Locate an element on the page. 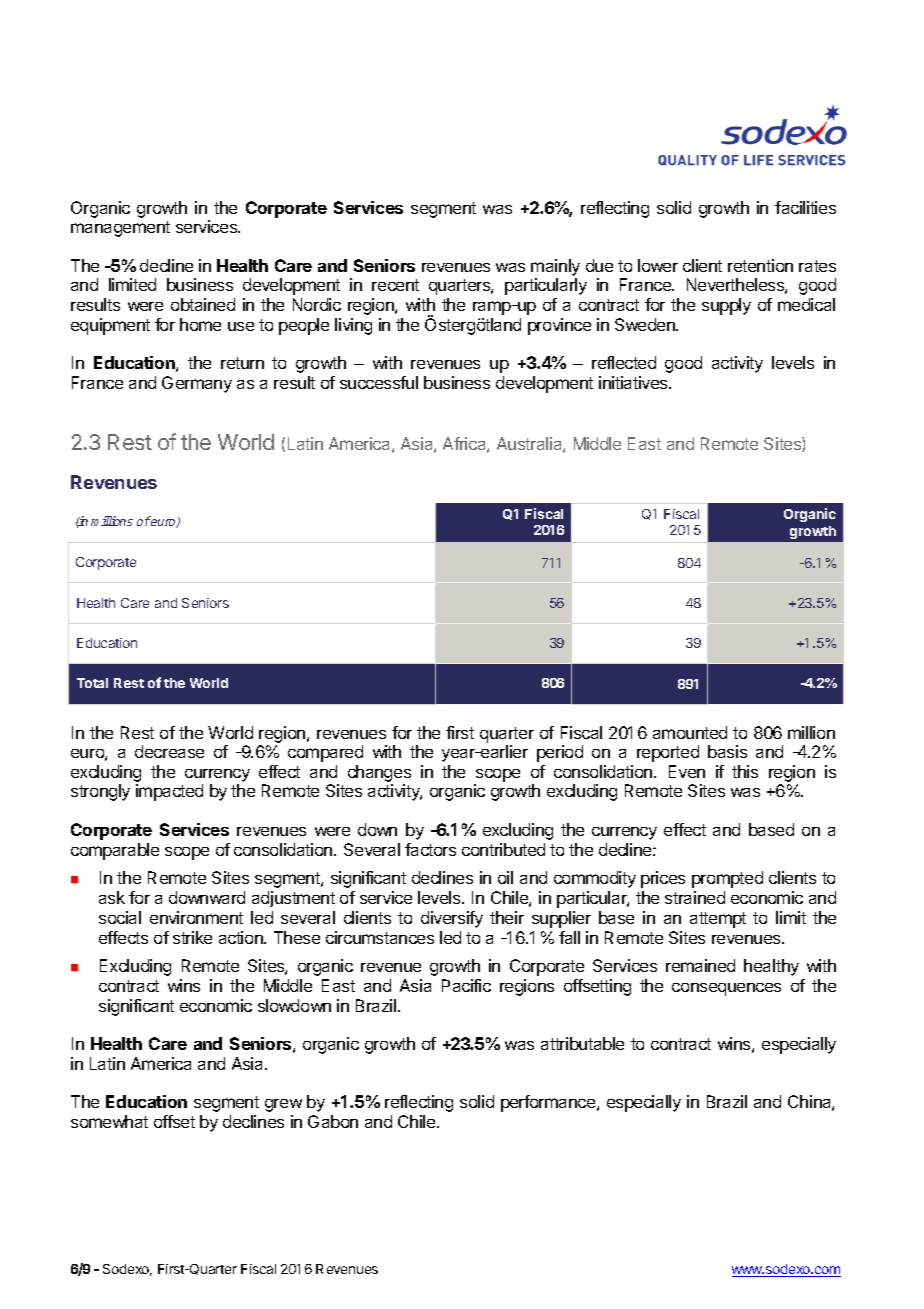 Image resolution: width=924 pixels, height=1309 pixels. retention is located at coordinates (760, 265).
